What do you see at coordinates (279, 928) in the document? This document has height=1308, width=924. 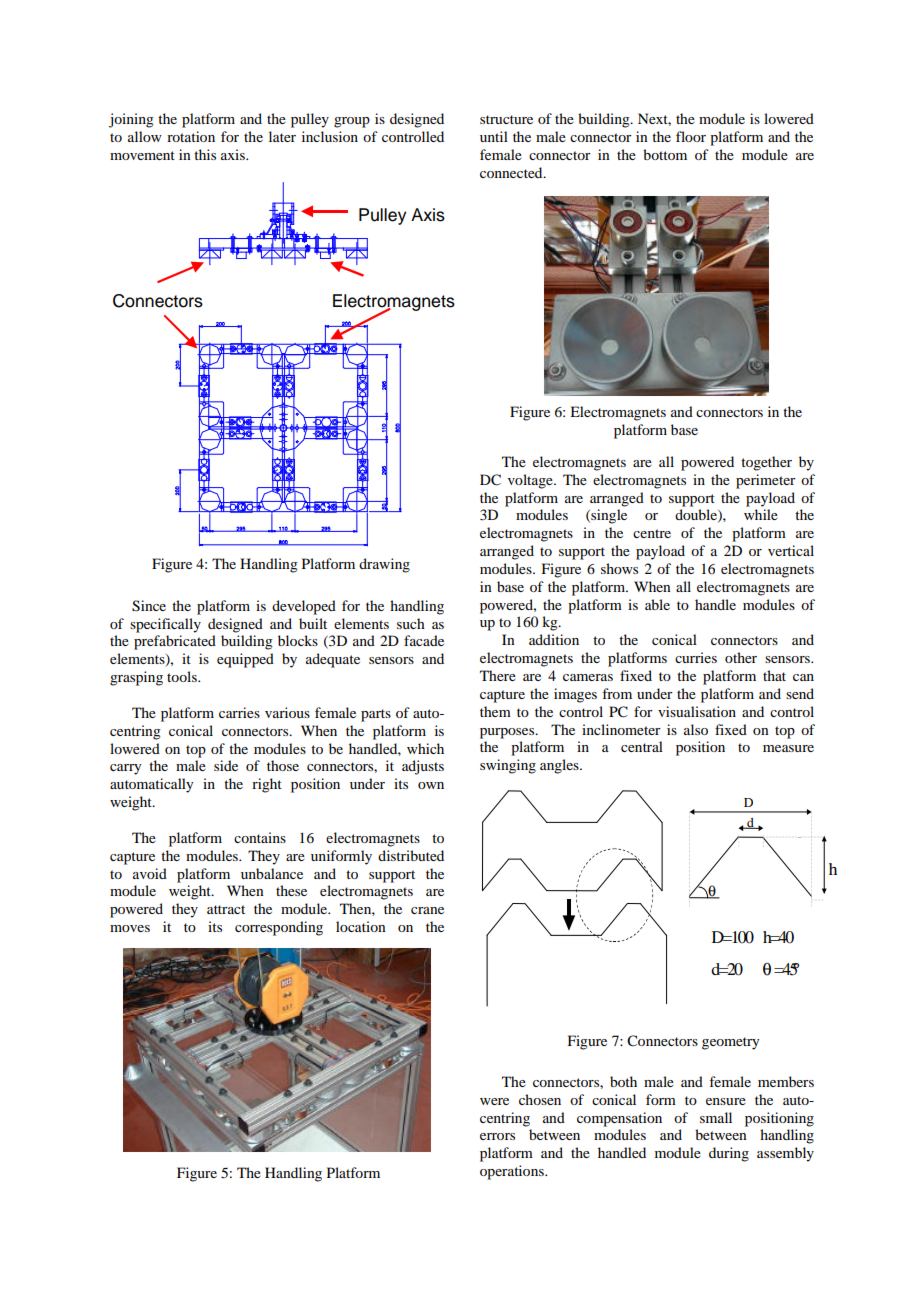 I see `corresponding` at bounding box center [279, 928].
